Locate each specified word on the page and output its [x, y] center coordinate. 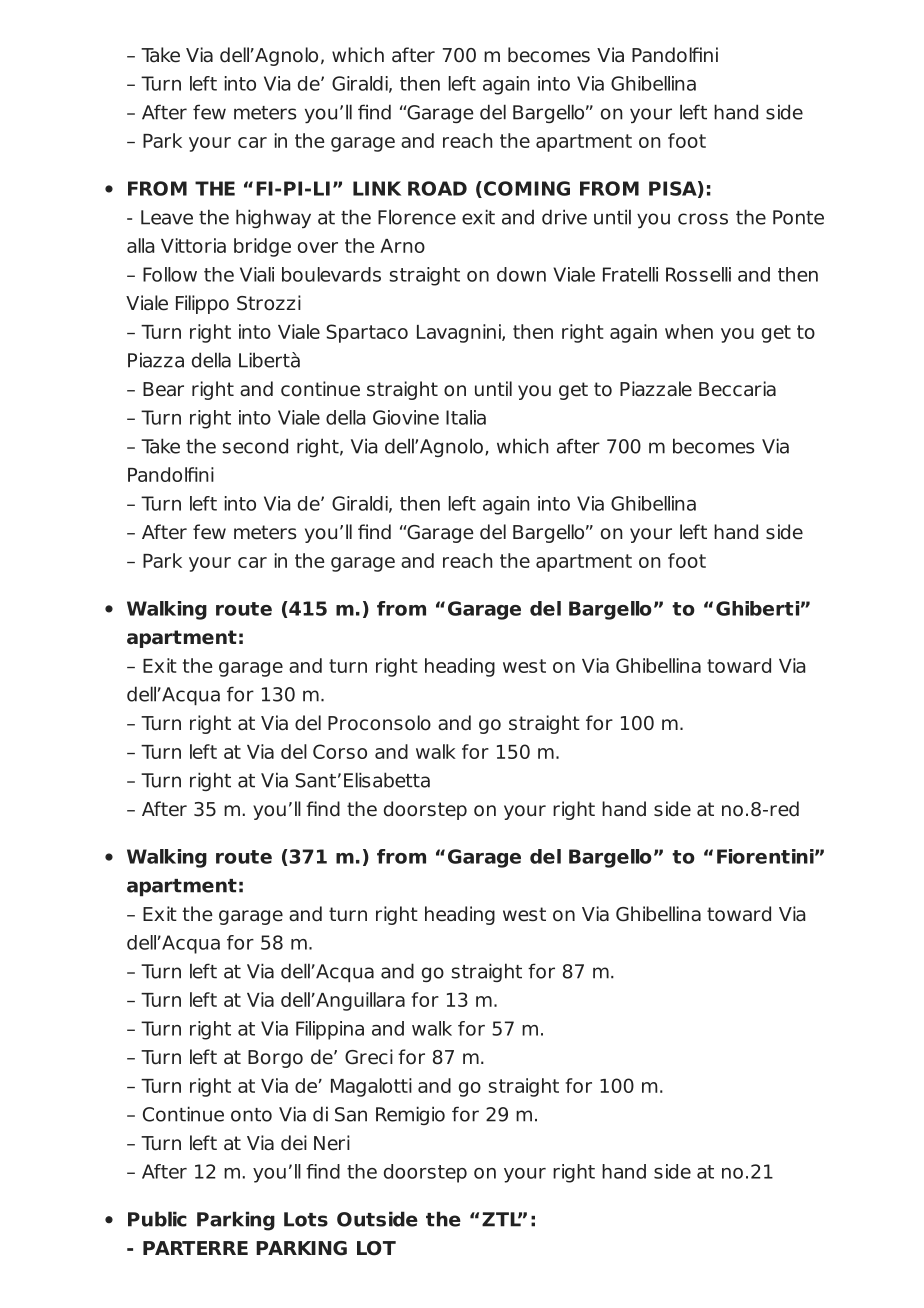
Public [157, 1219]
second [255, 446]
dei [294, 1143]
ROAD [437, 188]
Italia [466, 417]
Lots [306, 1219]
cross [703, 219]
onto [251, 1115]
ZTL [502, 1219]
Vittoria [193, 245]
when [689, 331]
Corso [340, 751]
